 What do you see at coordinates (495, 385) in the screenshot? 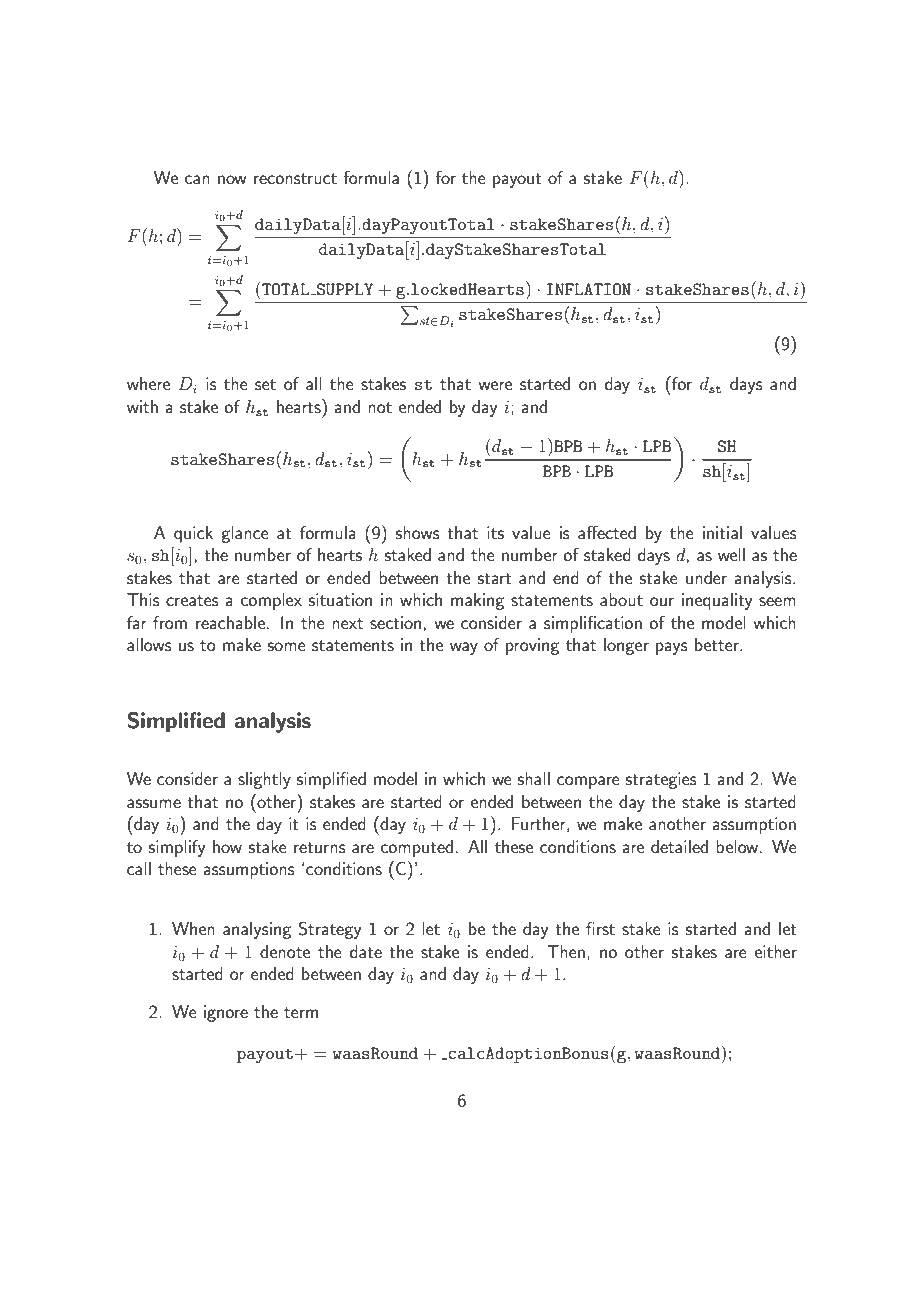
I see `were` at bounding box center [495, 385].
